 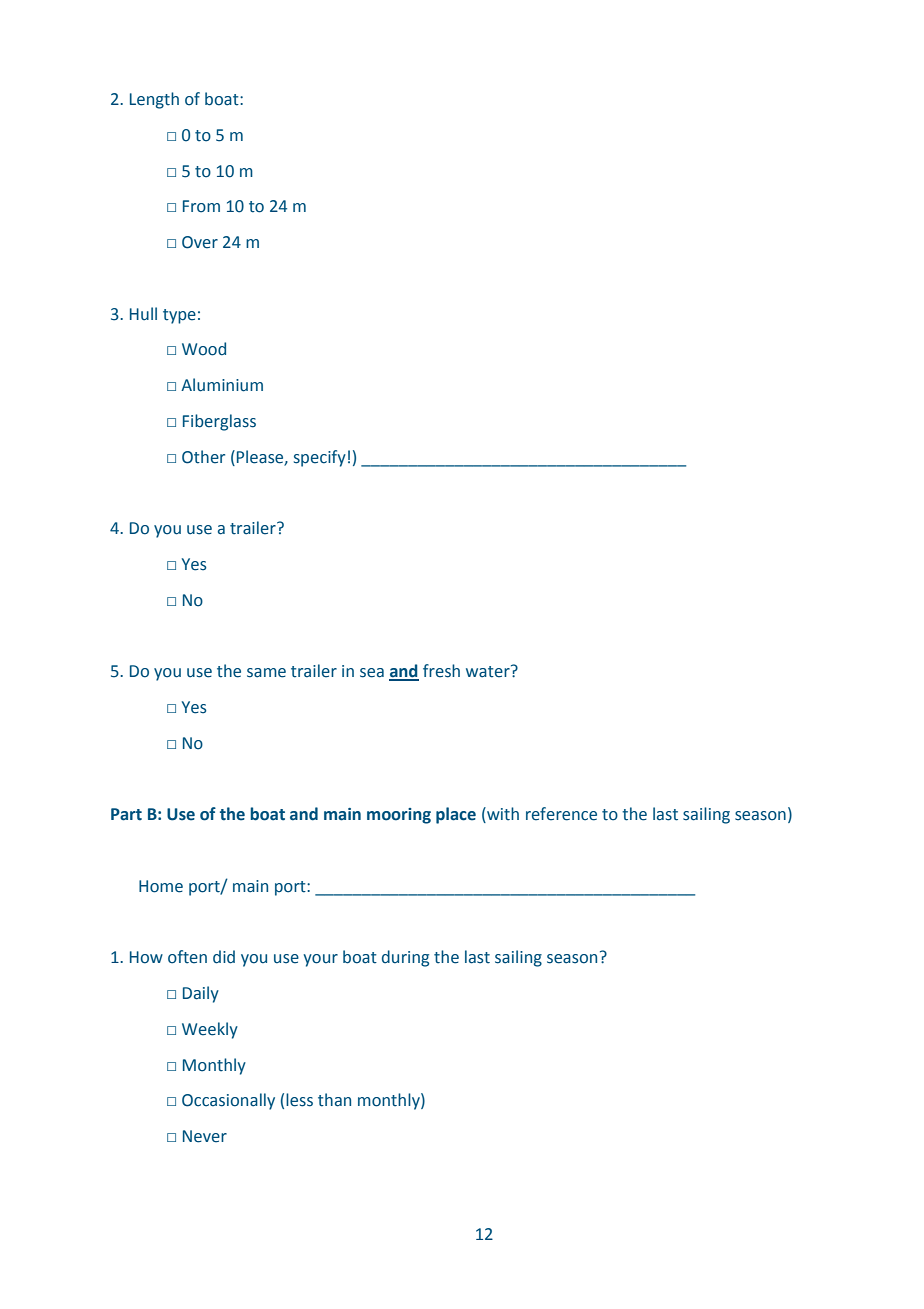 What do you see at coordinates (266, 673) in the document?
I see `same` at bounding box center [266, 673].
